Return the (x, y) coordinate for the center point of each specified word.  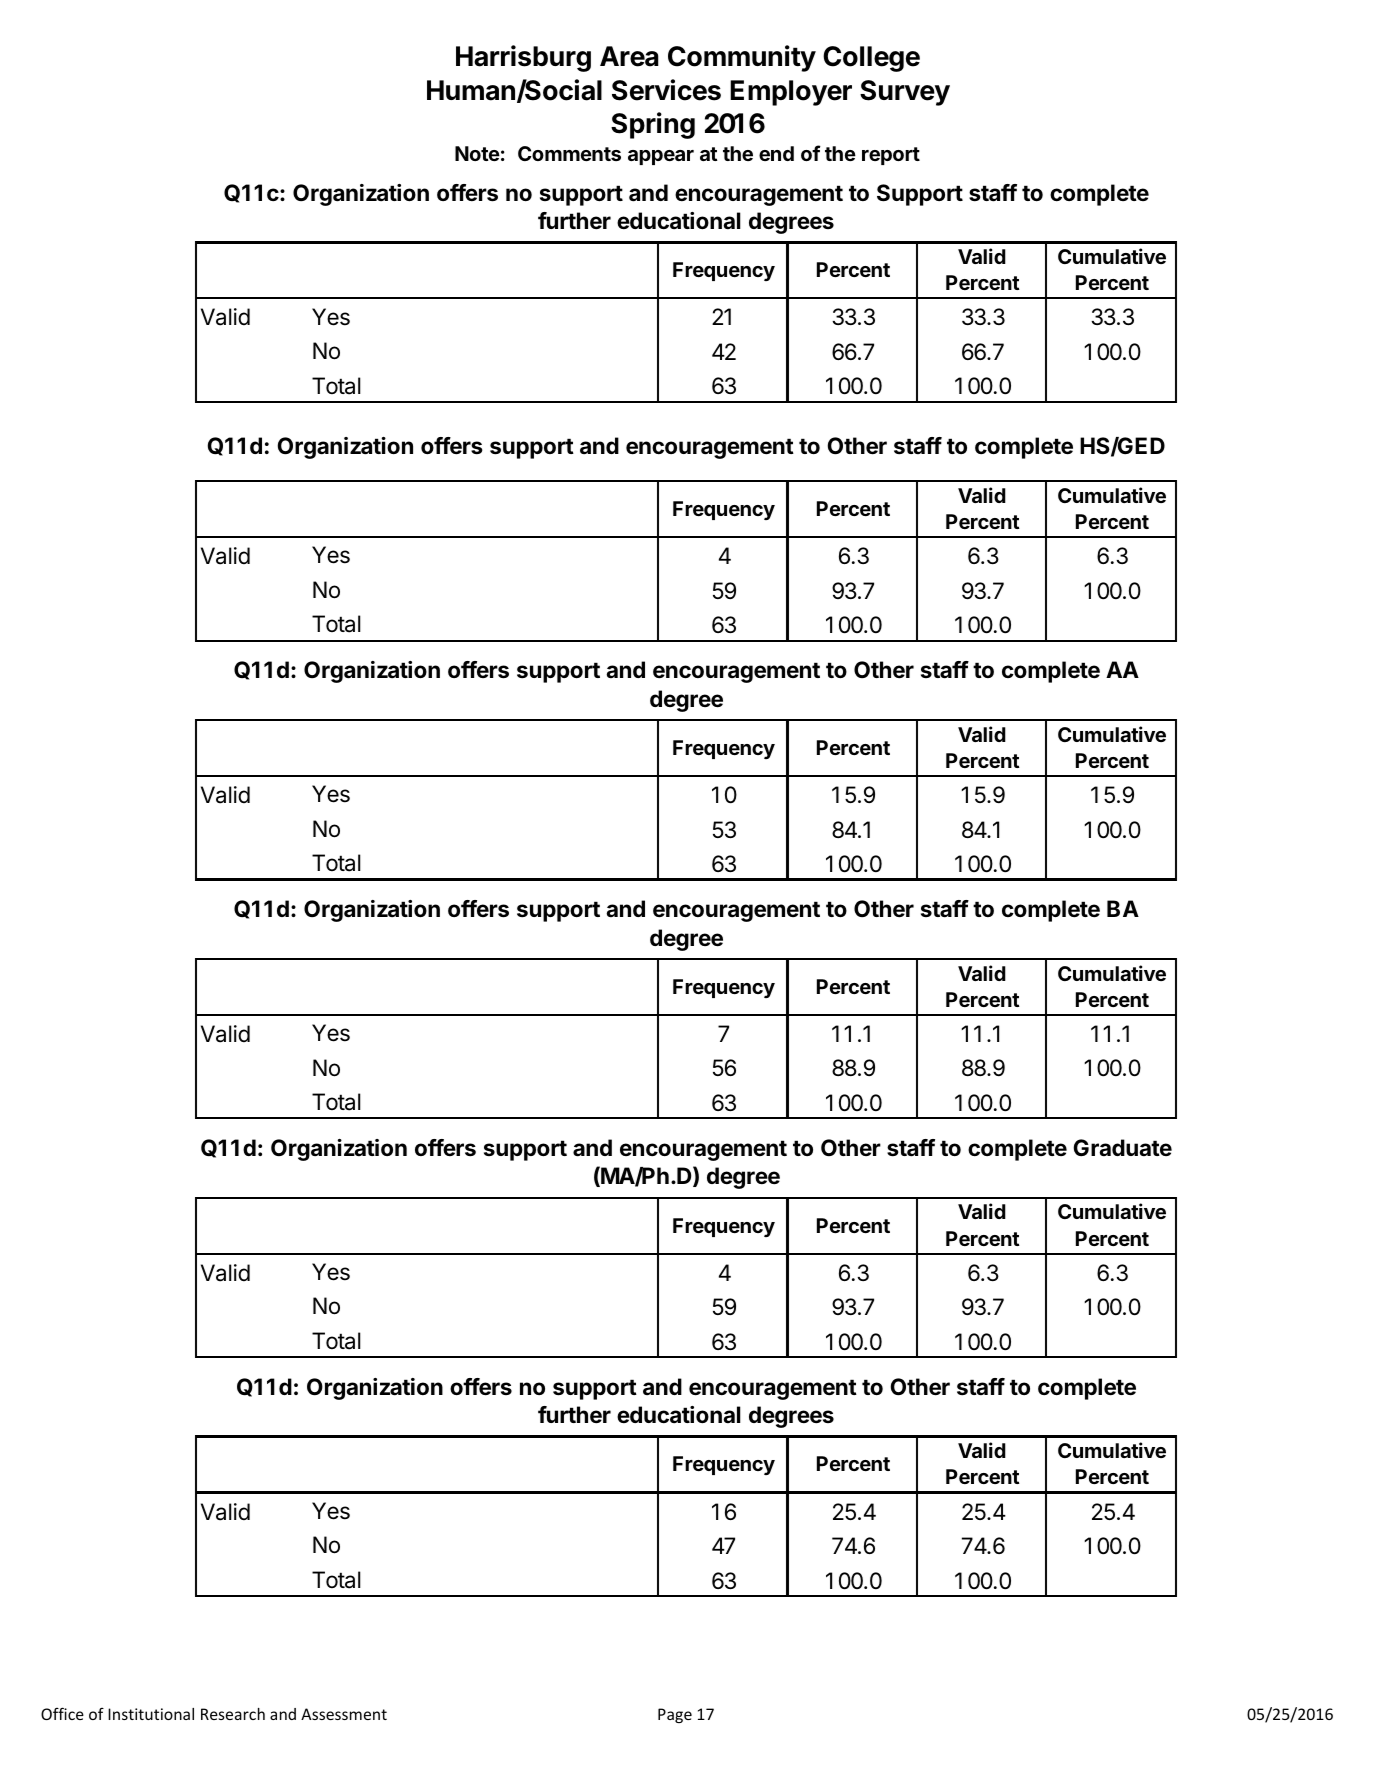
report (891, 156)
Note (477, 153)
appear (661, 157)
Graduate (1123, 1147)
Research (233, 1714)
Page (675, 1715)
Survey (905, 93)
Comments (569, 153)
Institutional (151, 1714)
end (776, 153)
